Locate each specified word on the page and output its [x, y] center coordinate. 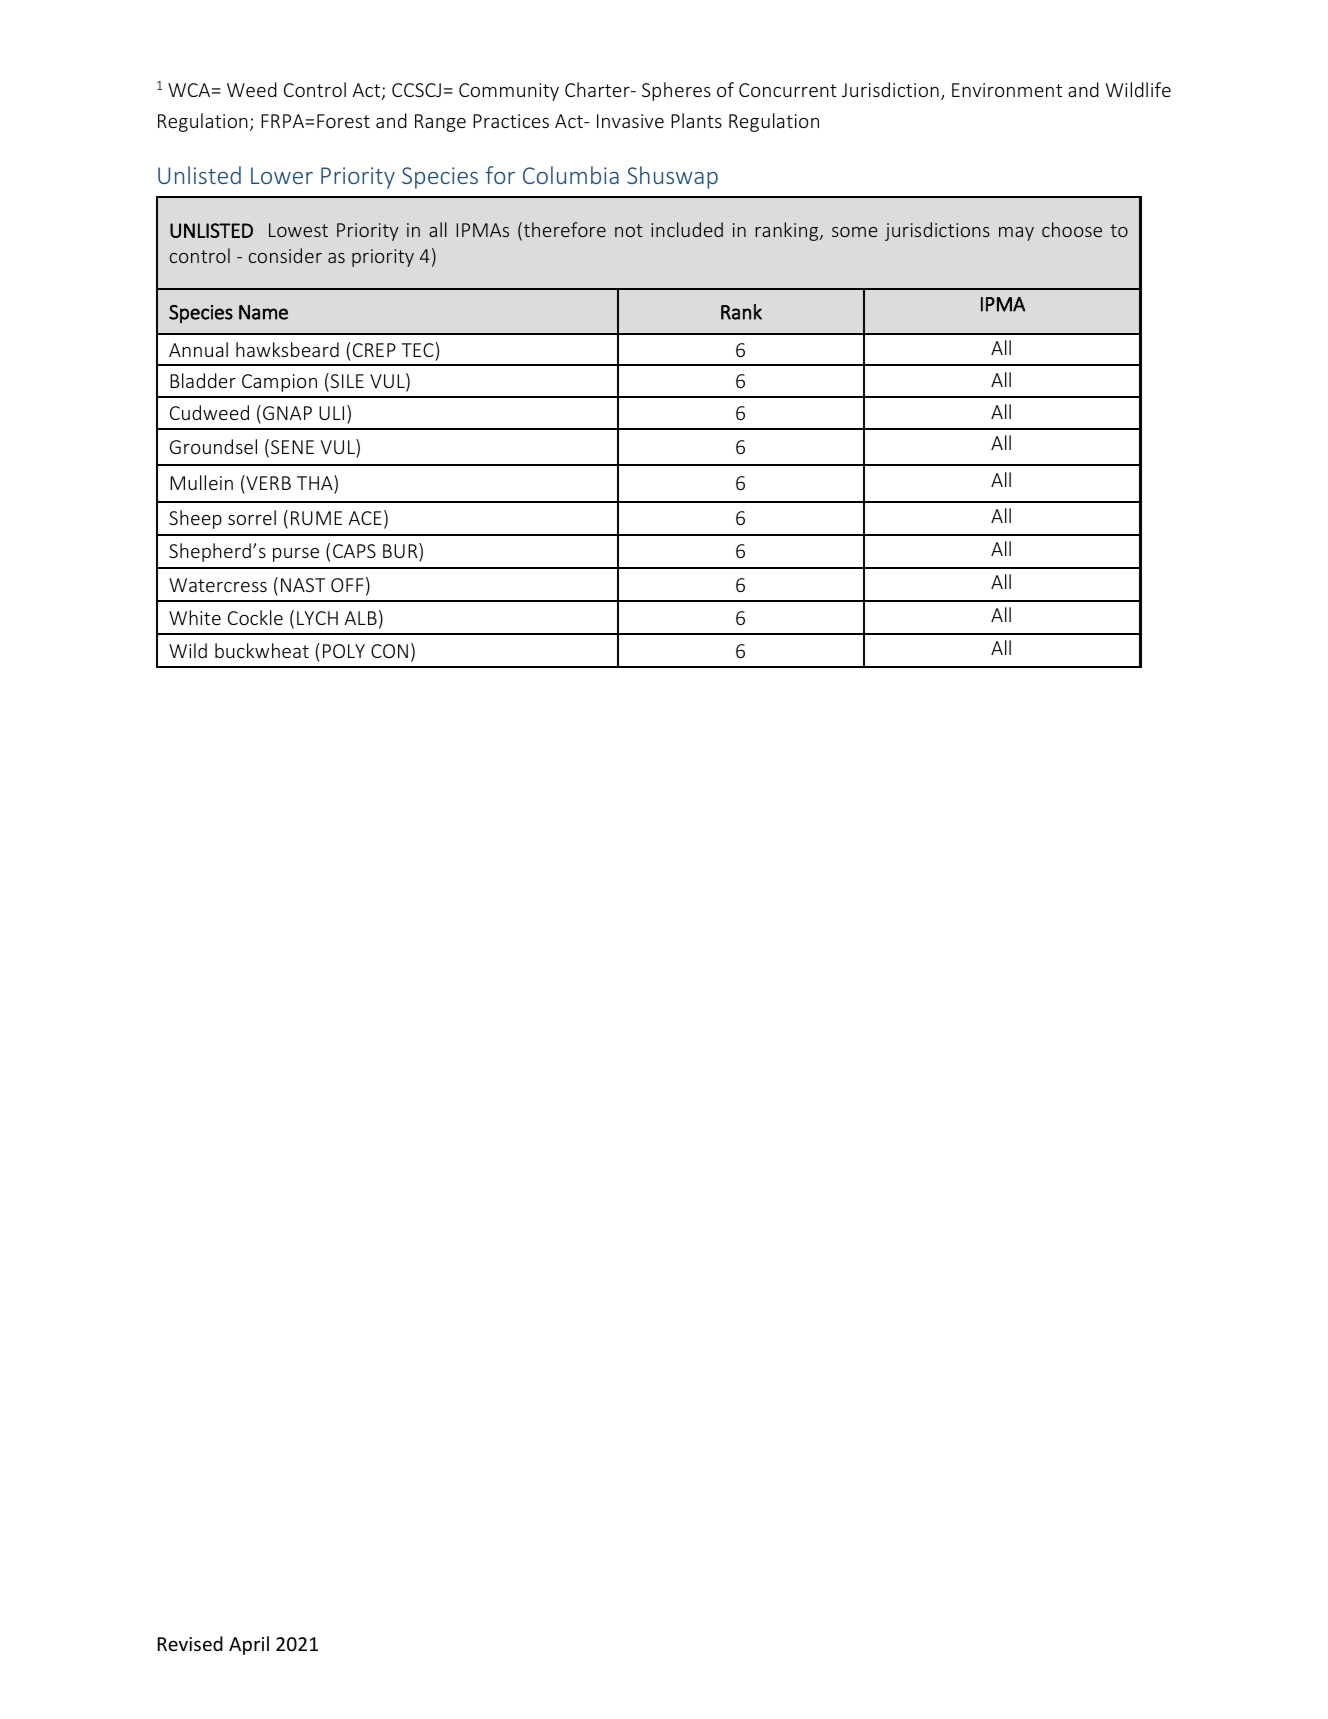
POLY [344, 651]
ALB [360, 618]
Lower [282, 175]
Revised [190, 1643]
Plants [696, 120]
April [249, 1645]
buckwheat [262, 650]
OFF [347, 585]
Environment [1007, 90]
